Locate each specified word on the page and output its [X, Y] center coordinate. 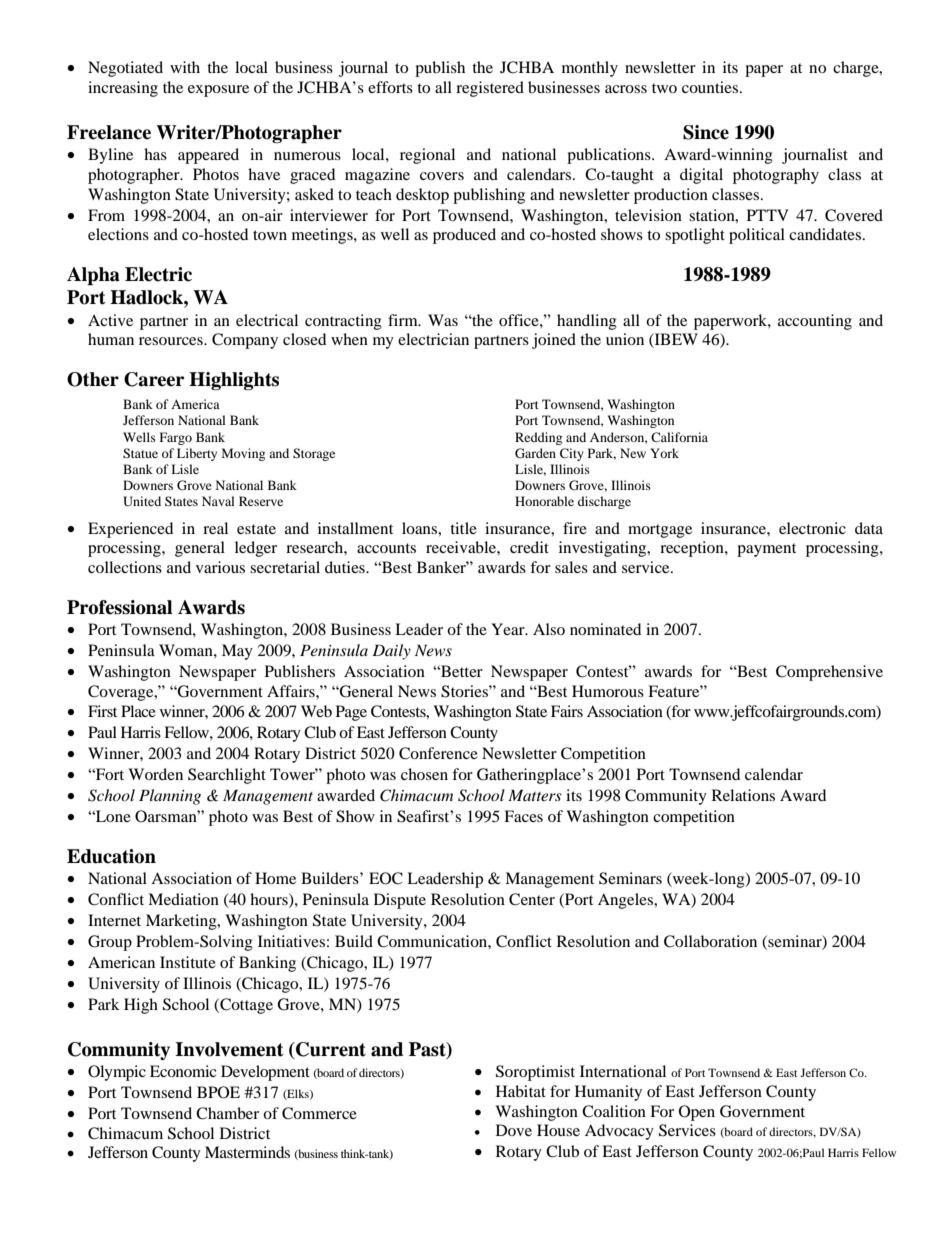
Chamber [227, 1113]
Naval [218, 501]
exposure [218, 91]
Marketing [182, 922]
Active [110, 320]
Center [532, 899]
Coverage [122, 693]
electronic [812, 528]
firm [404, 320]
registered [490, 89]
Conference [438, 753]
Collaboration [710, 941]
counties [711, 87]
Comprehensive [829, 673]
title [463, 528]
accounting [815, 322]
